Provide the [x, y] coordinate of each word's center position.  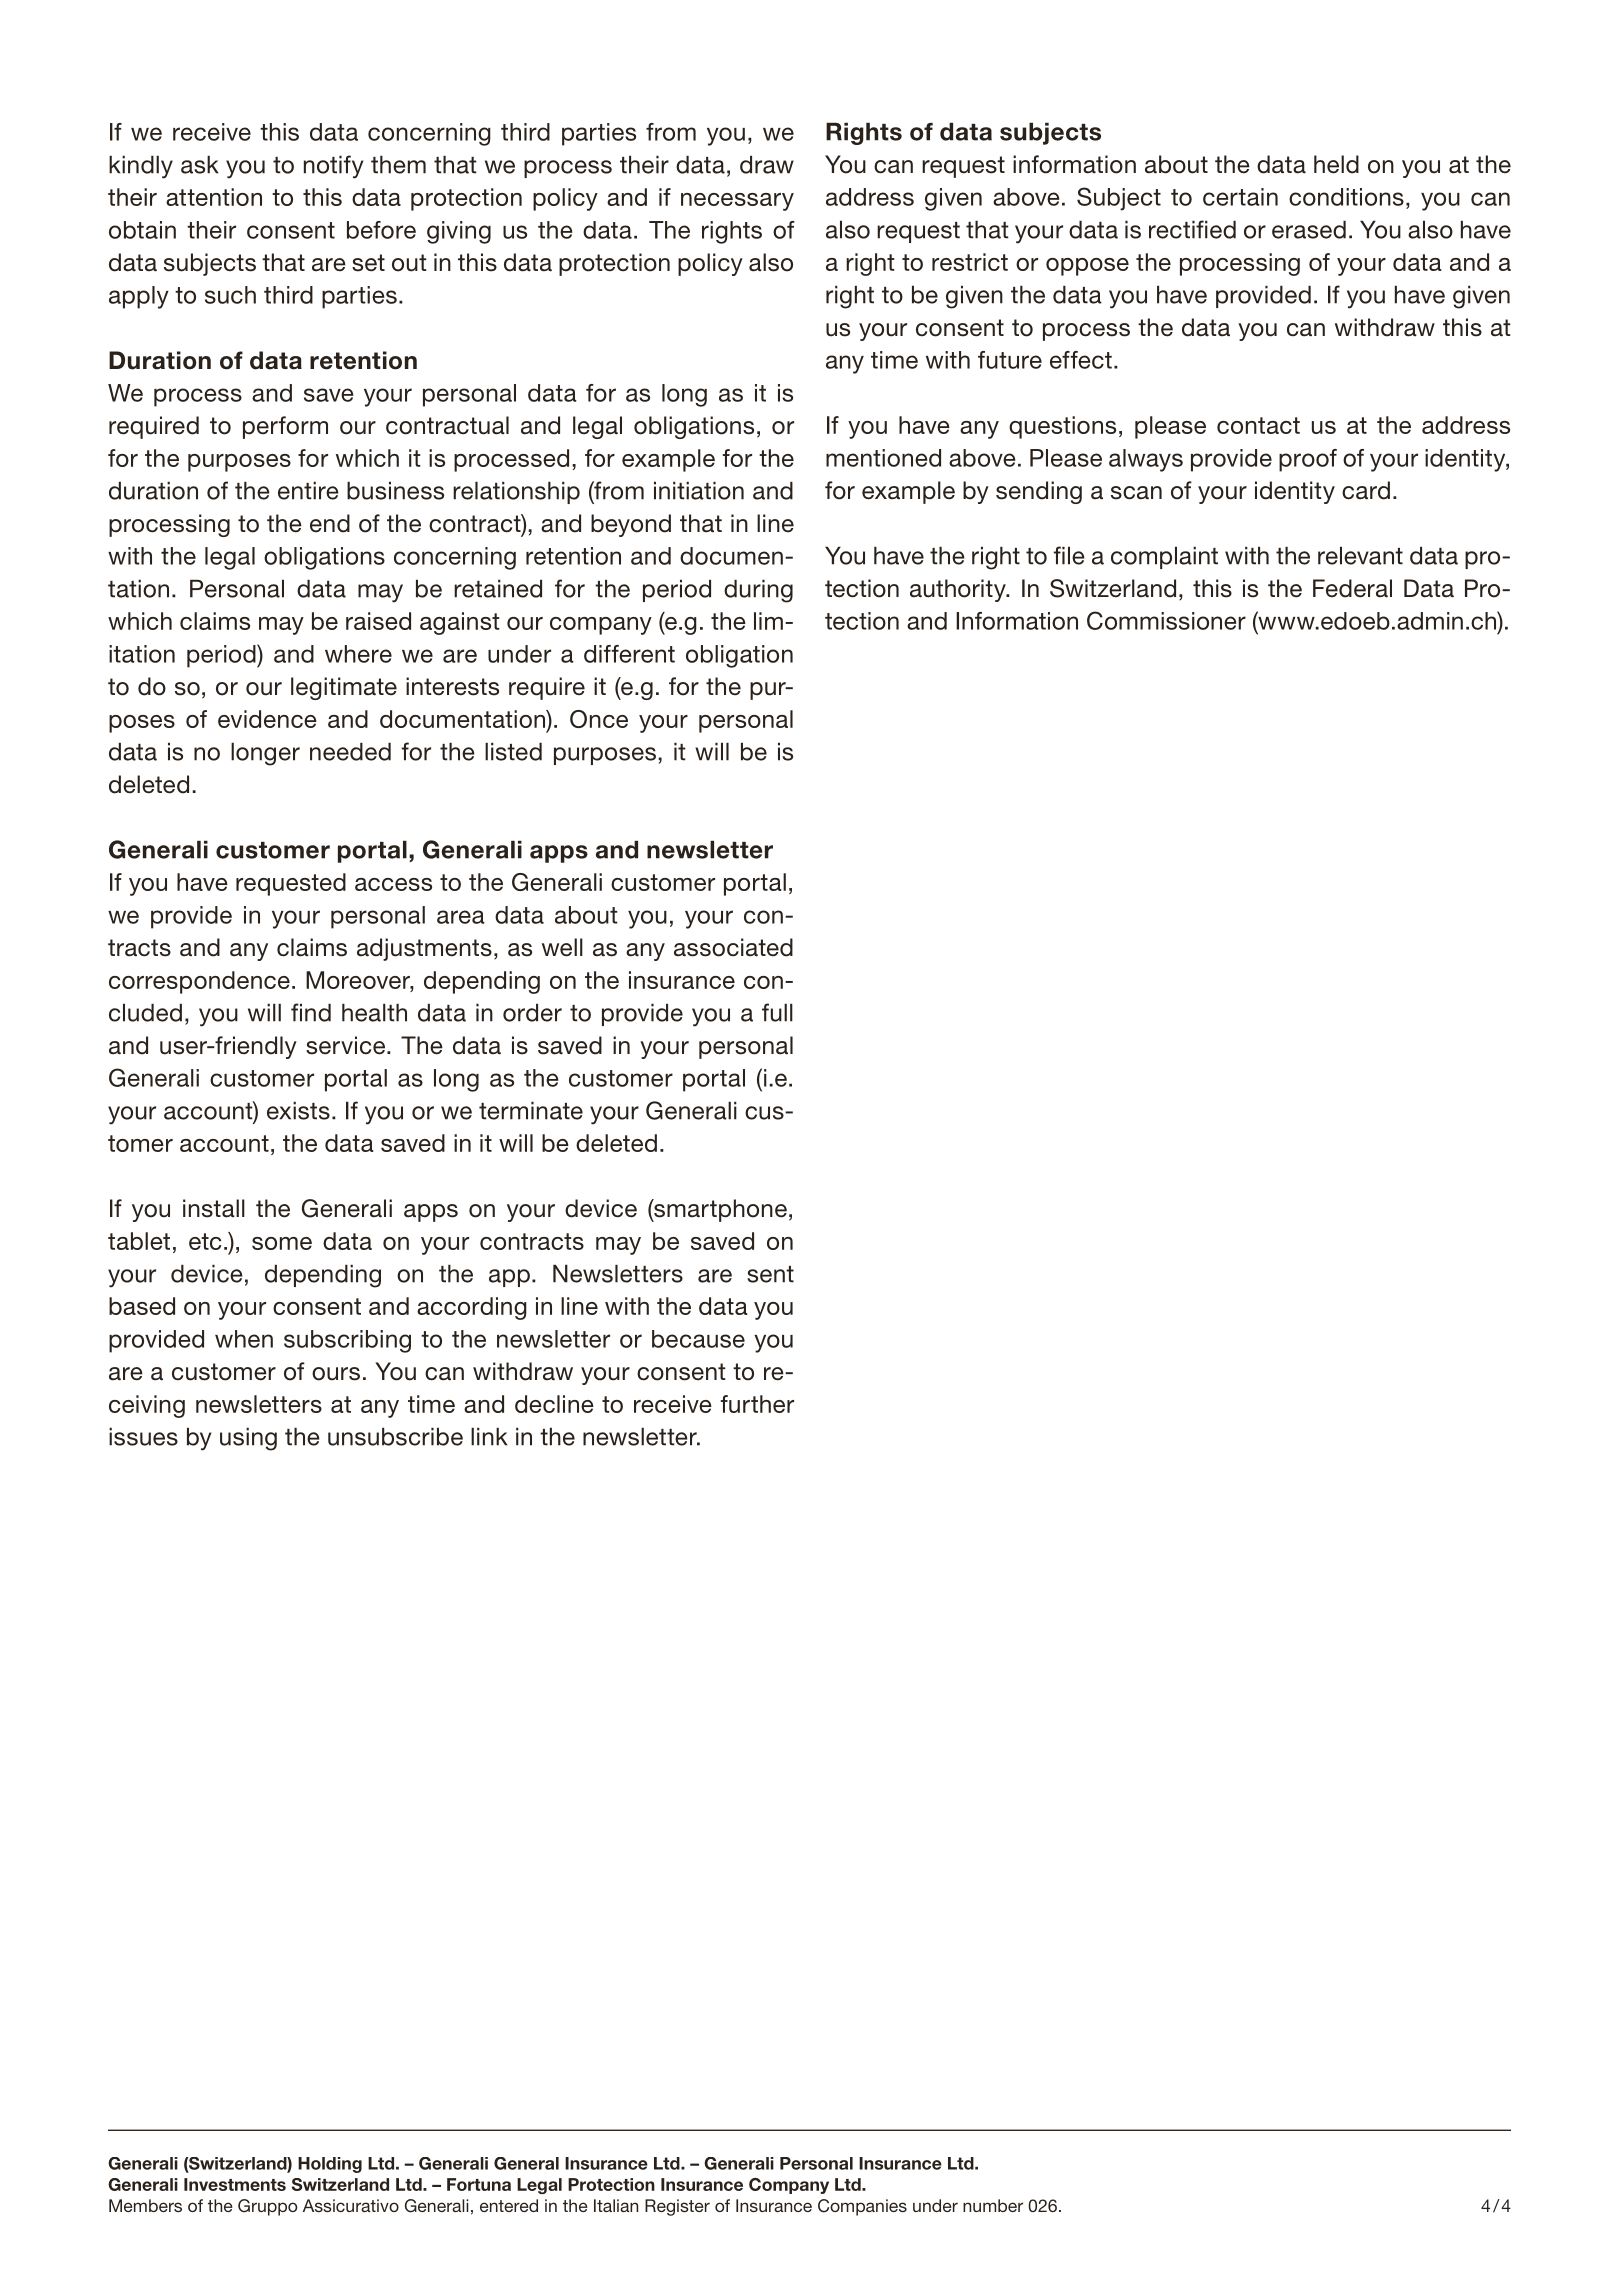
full [777, 1012]
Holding [330, 2165]
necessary [737, 202]
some [282, 1243]
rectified [1192, 229]
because [698, 1339]
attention [214, 197]
